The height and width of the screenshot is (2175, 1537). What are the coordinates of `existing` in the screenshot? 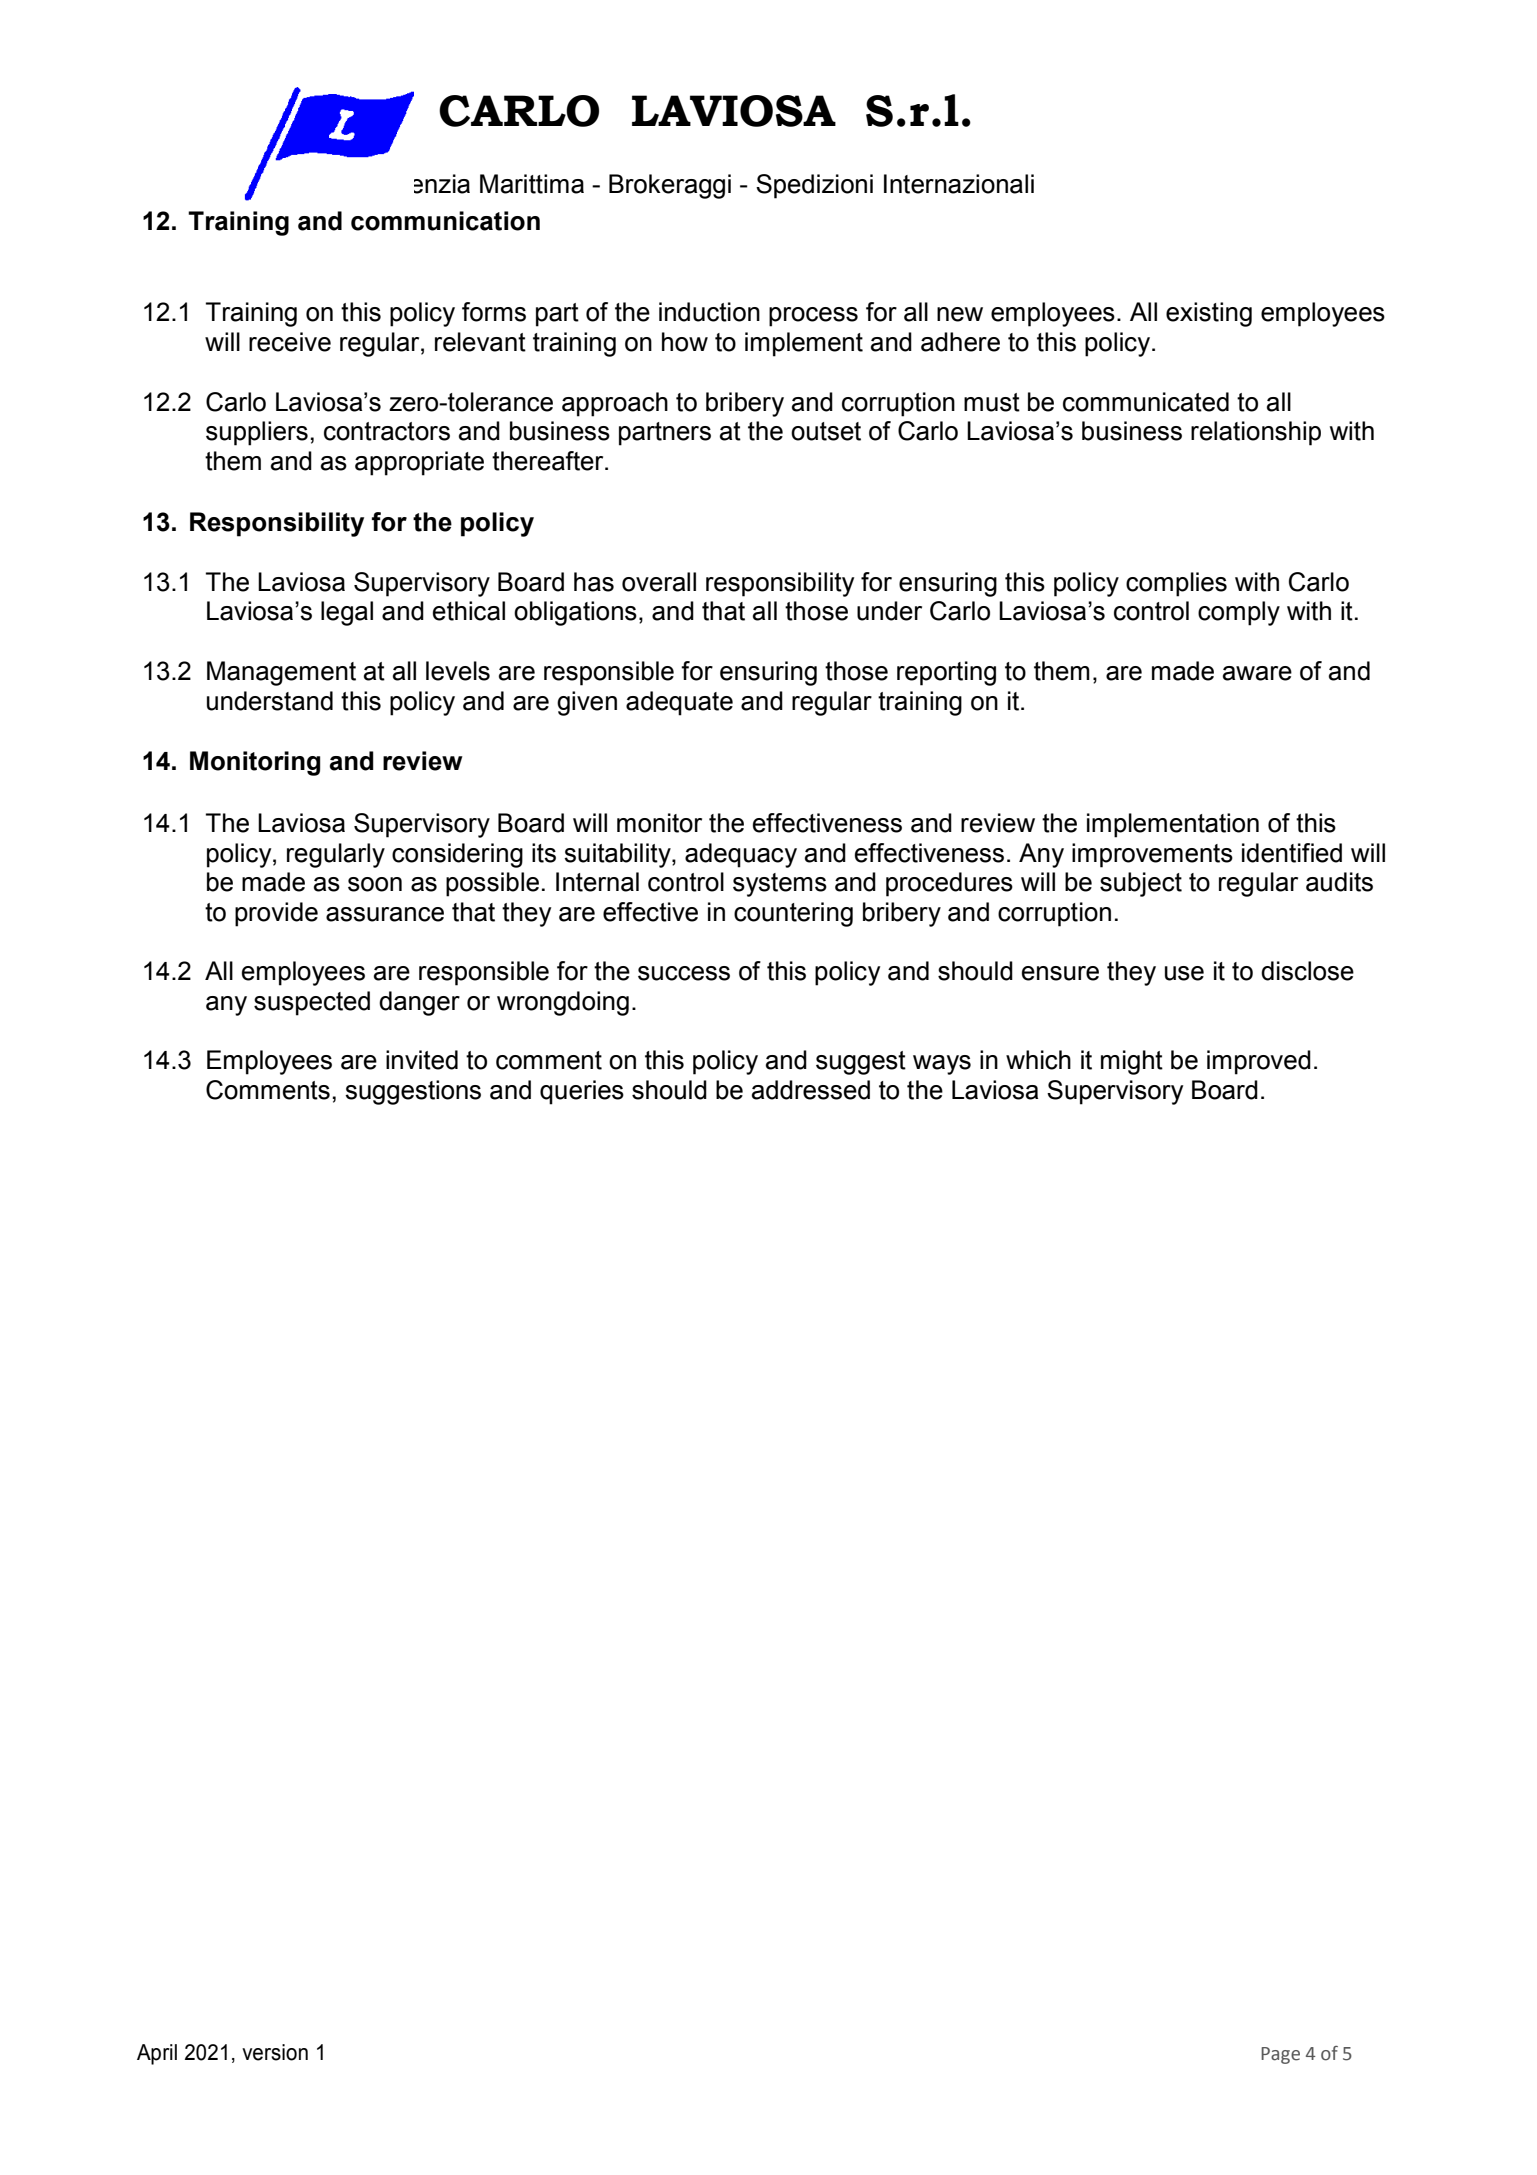 It's located at (1209, 314).
